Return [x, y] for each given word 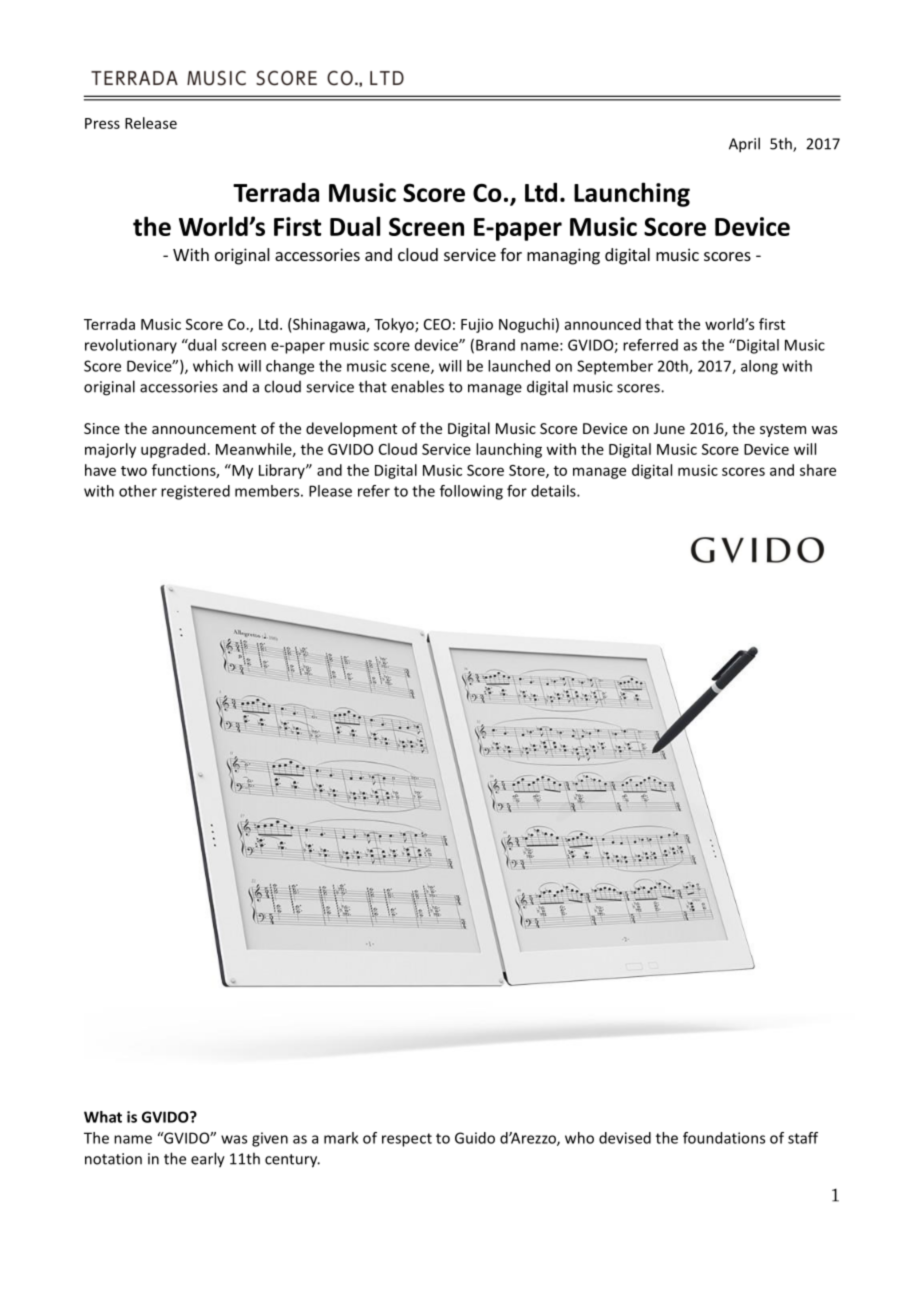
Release [151, 123]
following [471, 492]
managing [563, 256]
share [818, 470]
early [208, 1160]
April [744, 145]
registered [195, 492]
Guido [475, 1138]
